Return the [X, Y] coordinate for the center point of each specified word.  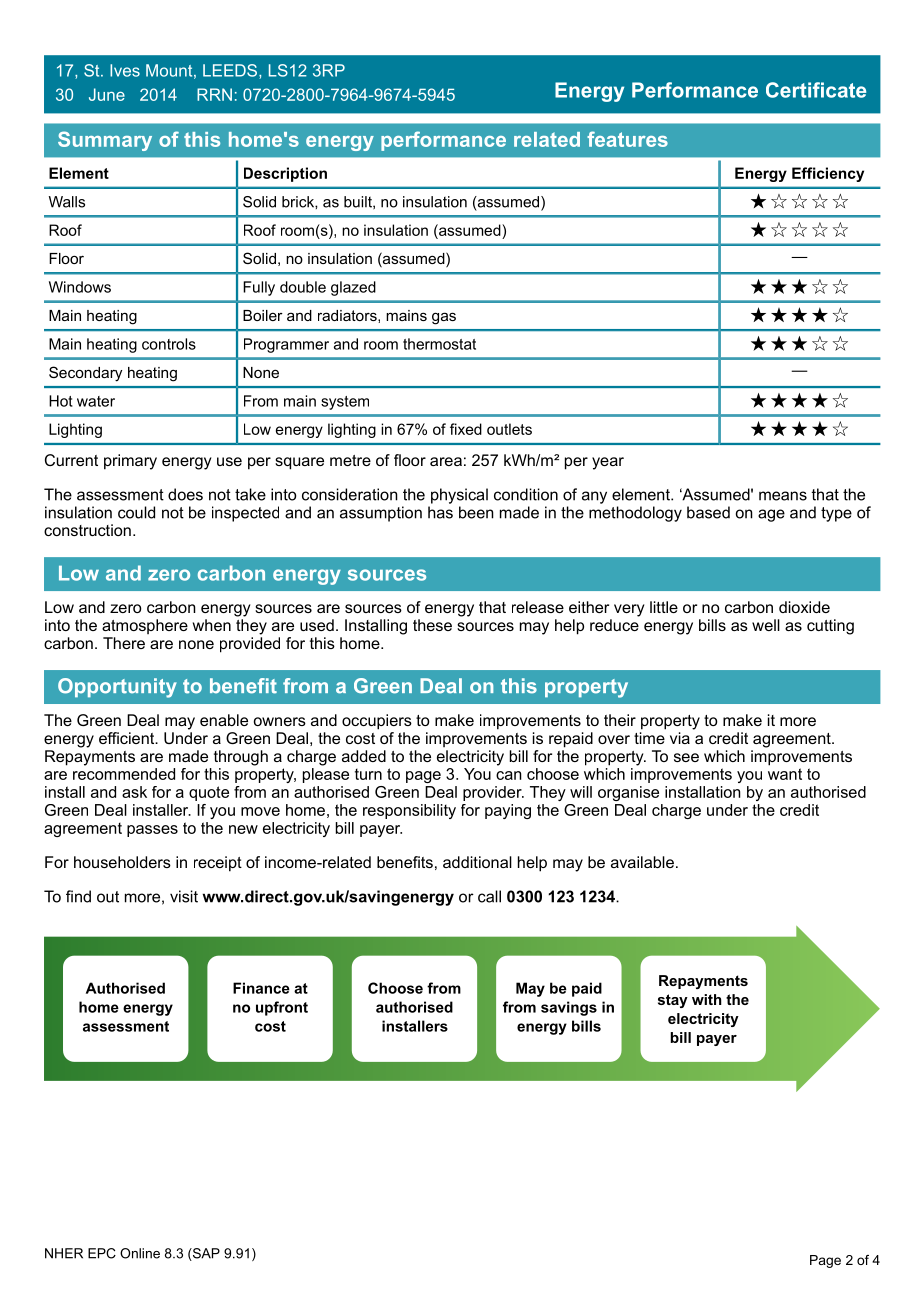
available [642, 862]
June [107, 94]
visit [184, 896]
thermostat [439, 344]
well [766, 625]
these [432, 625]
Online [140, 1253]
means [783, 496]
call [489, 896]
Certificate [816, 90]
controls [169, 344]
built [359, 202]
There [124, 643]
